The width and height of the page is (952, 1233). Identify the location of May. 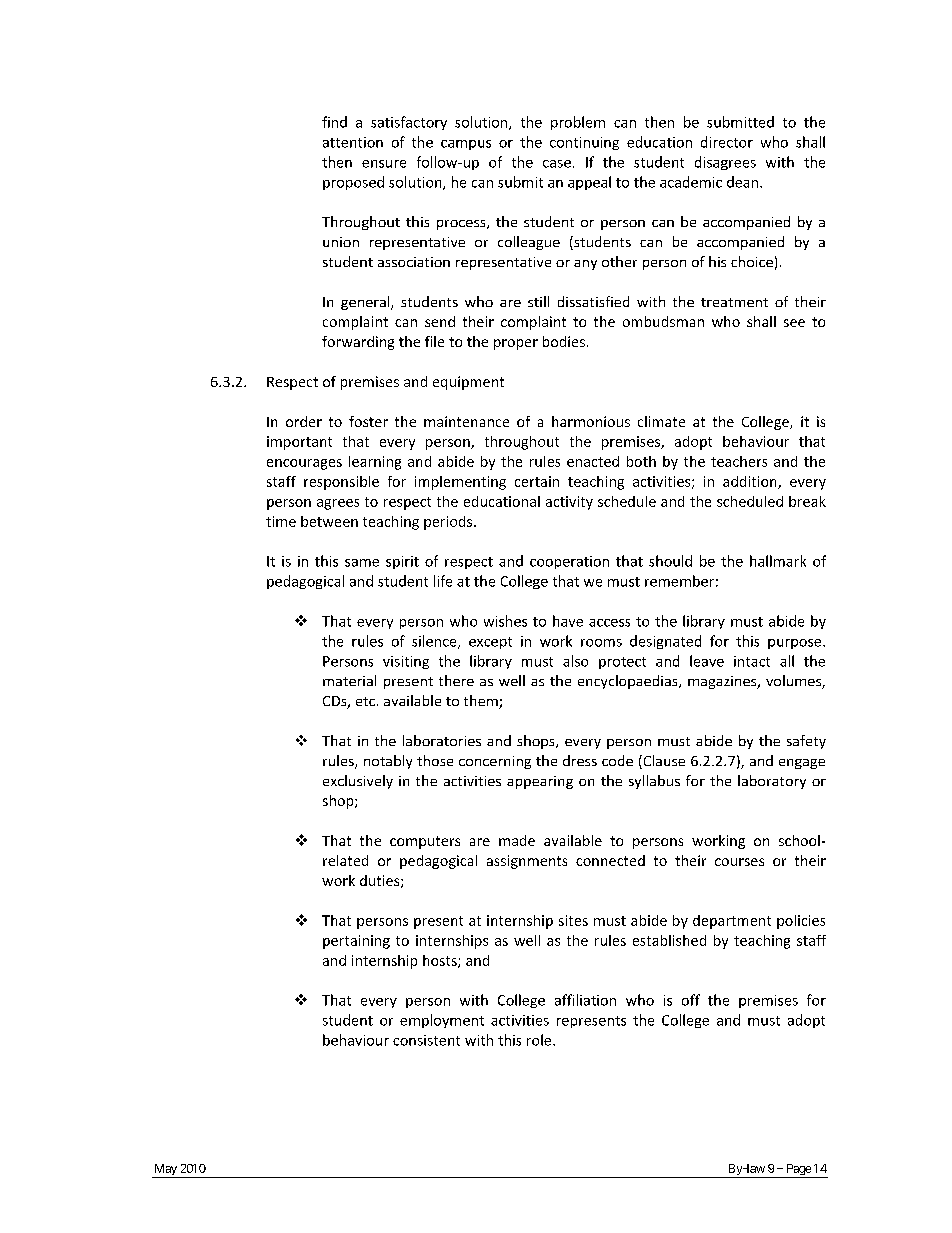
(165, 1171).
